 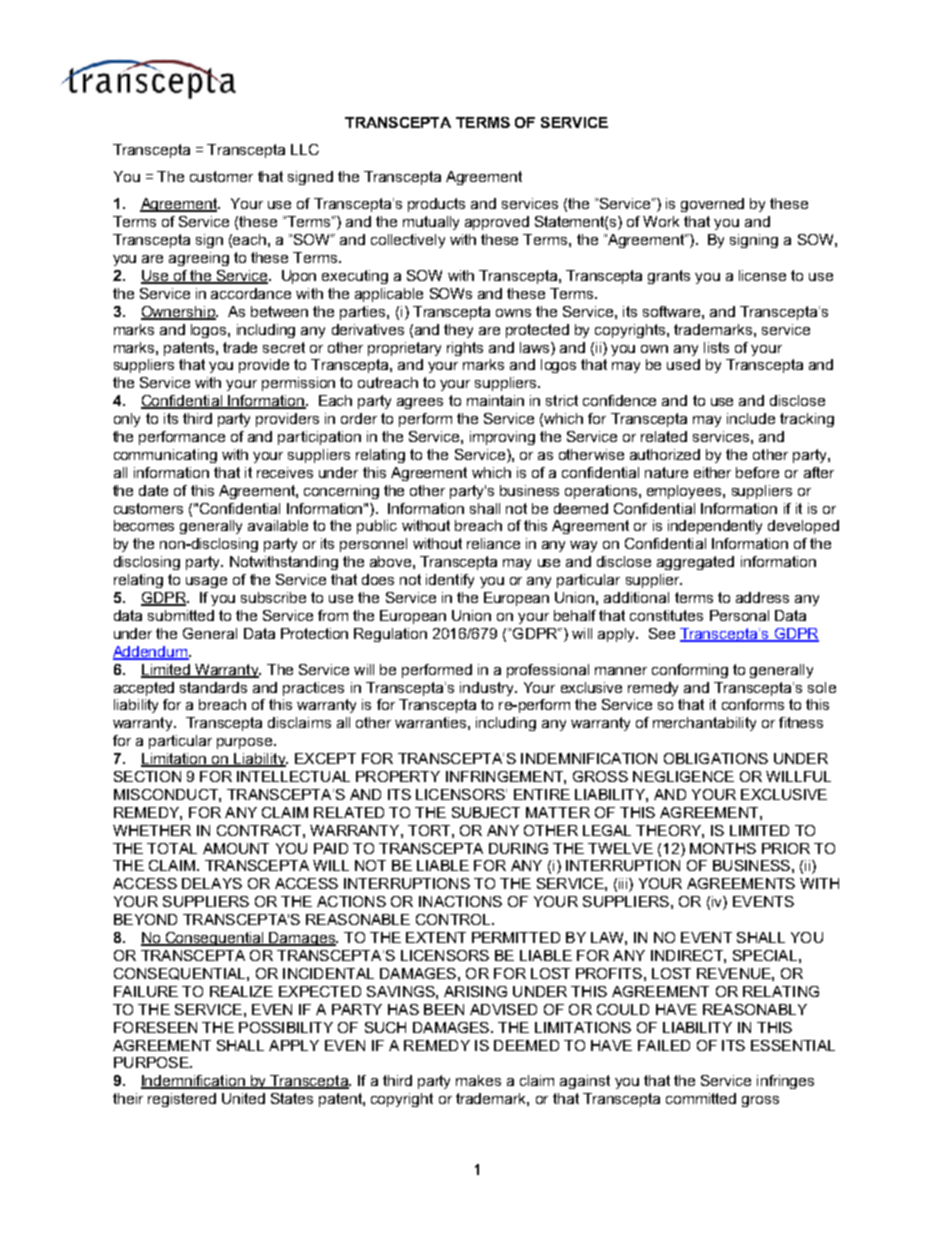 I want to click on products, so click(x=436, y=205).
